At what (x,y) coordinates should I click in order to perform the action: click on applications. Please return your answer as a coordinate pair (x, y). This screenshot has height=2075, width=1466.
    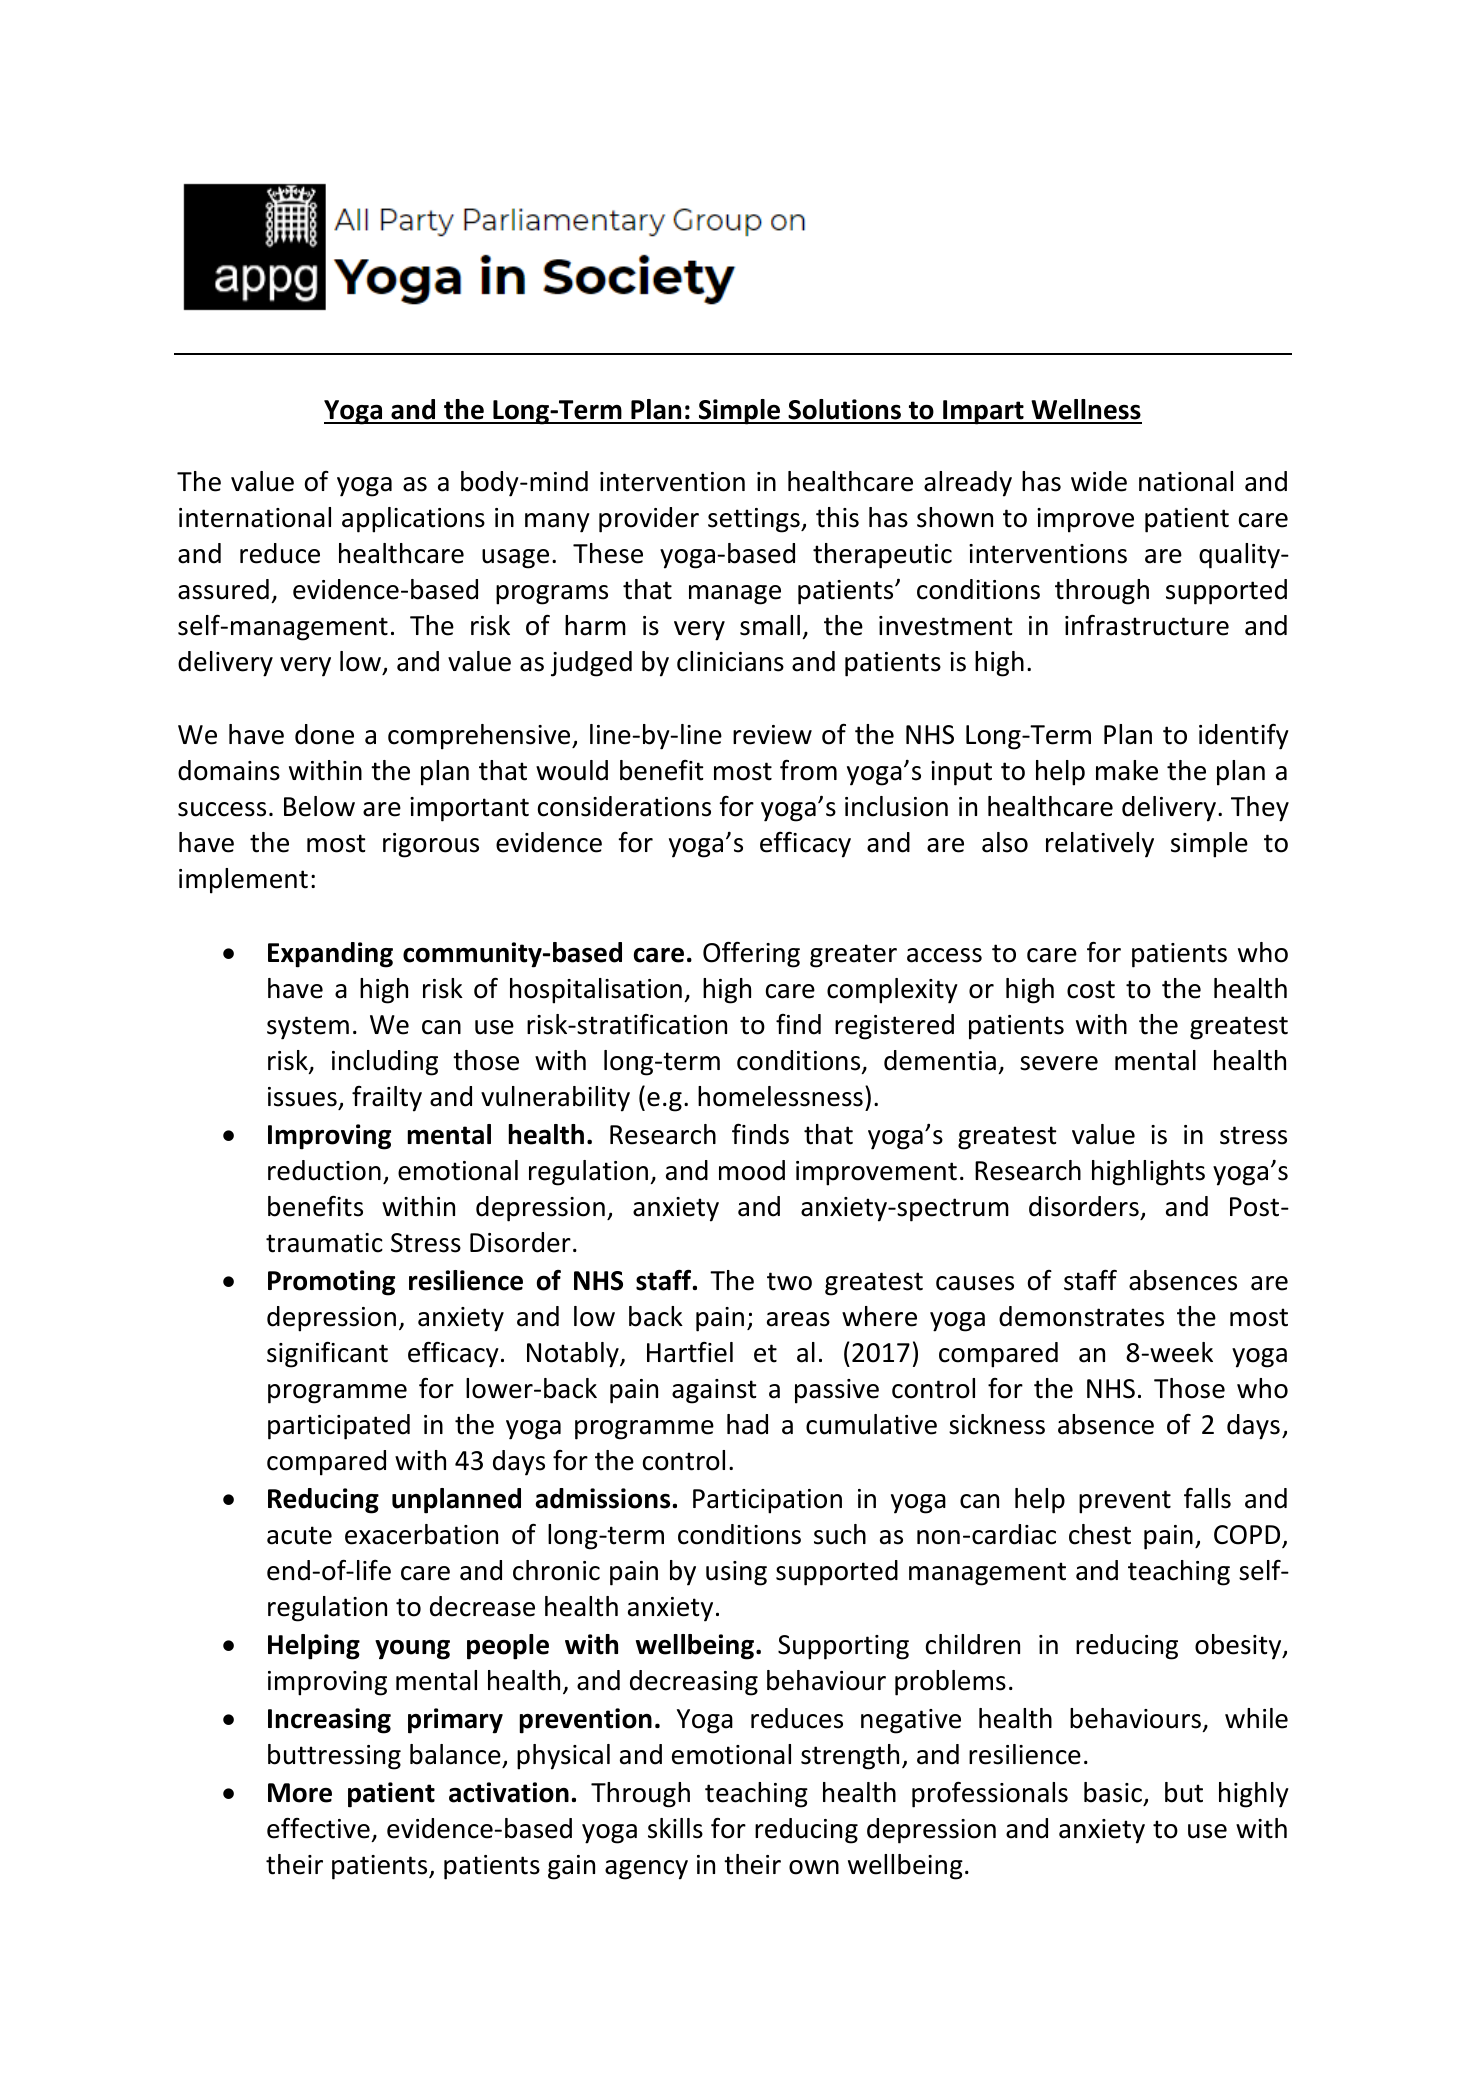
    Looking at the image, I should click on (413, 520).
